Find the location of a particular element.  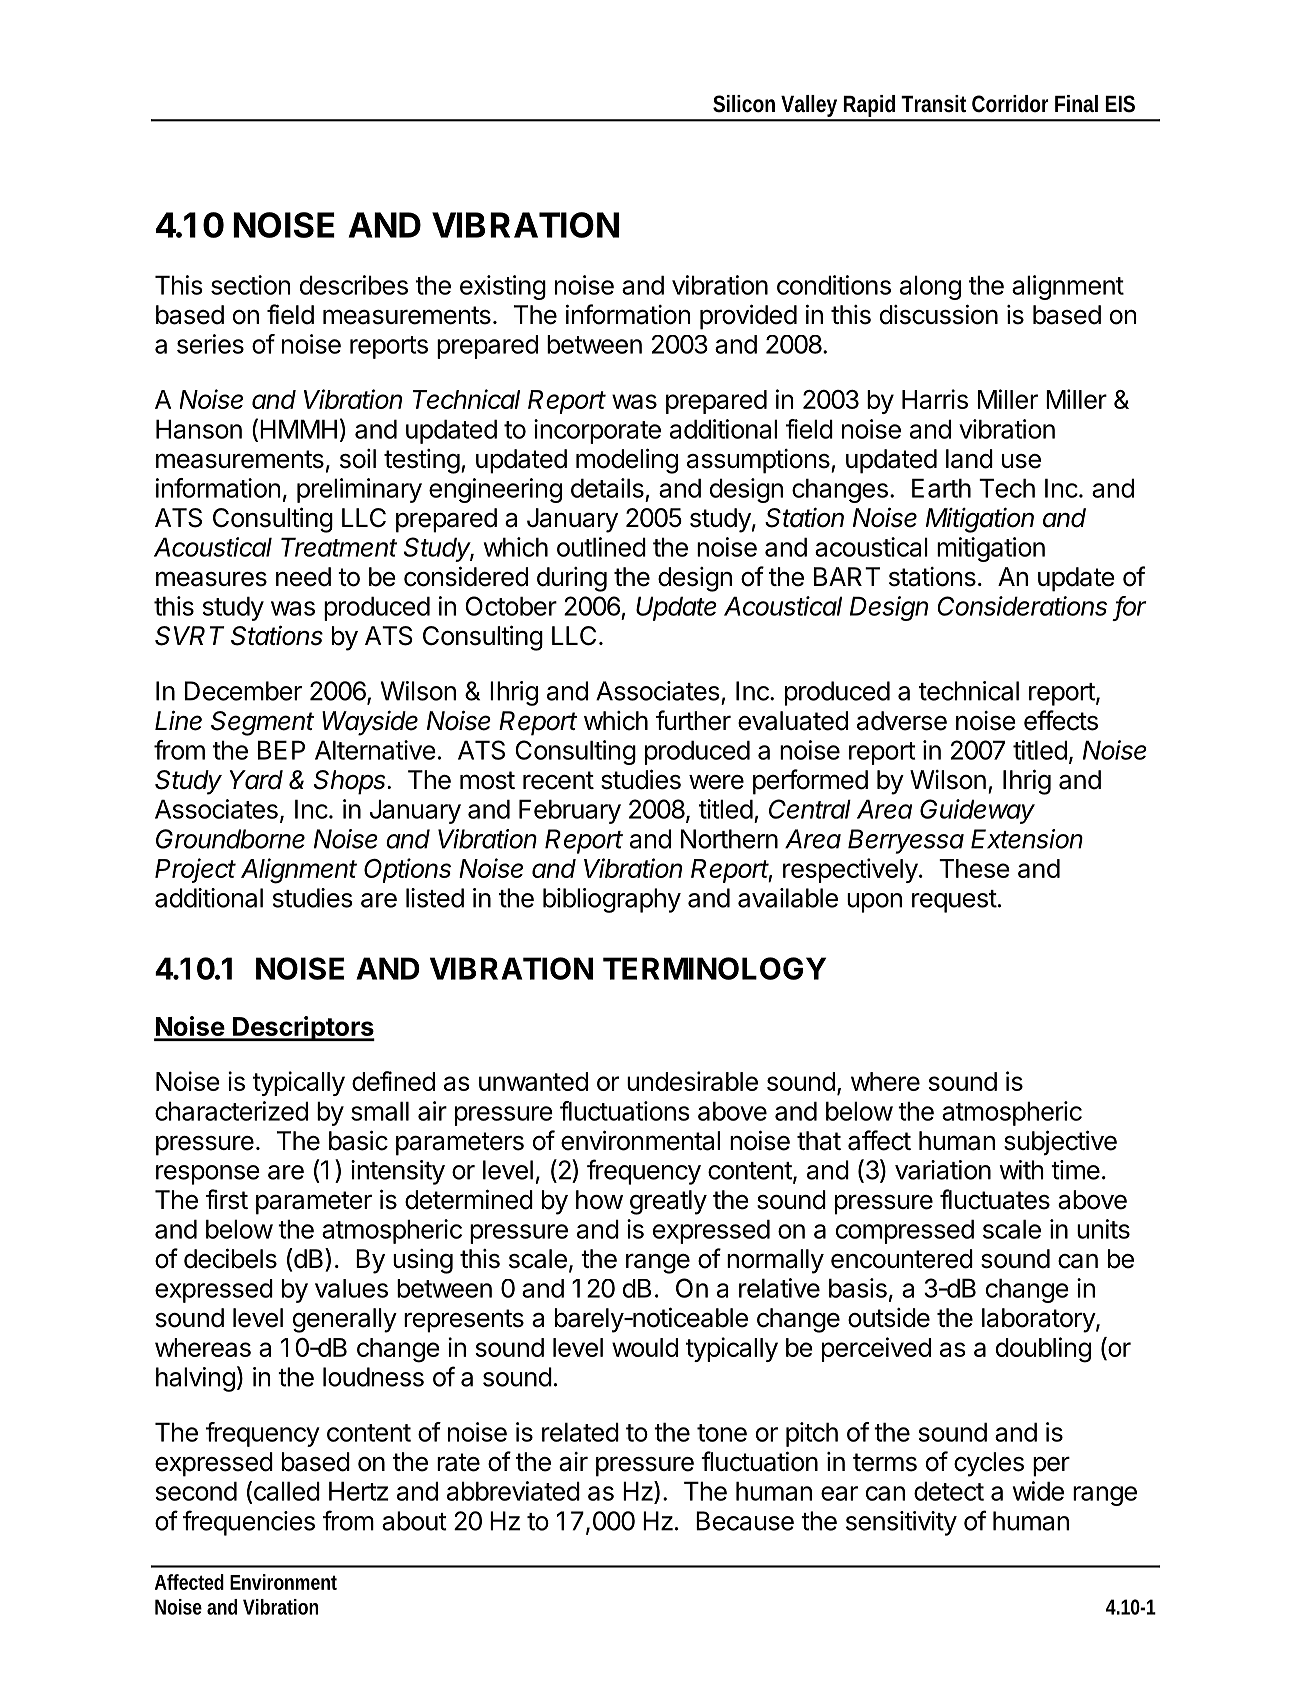

preliminary is located at coordinates (359, 490).
